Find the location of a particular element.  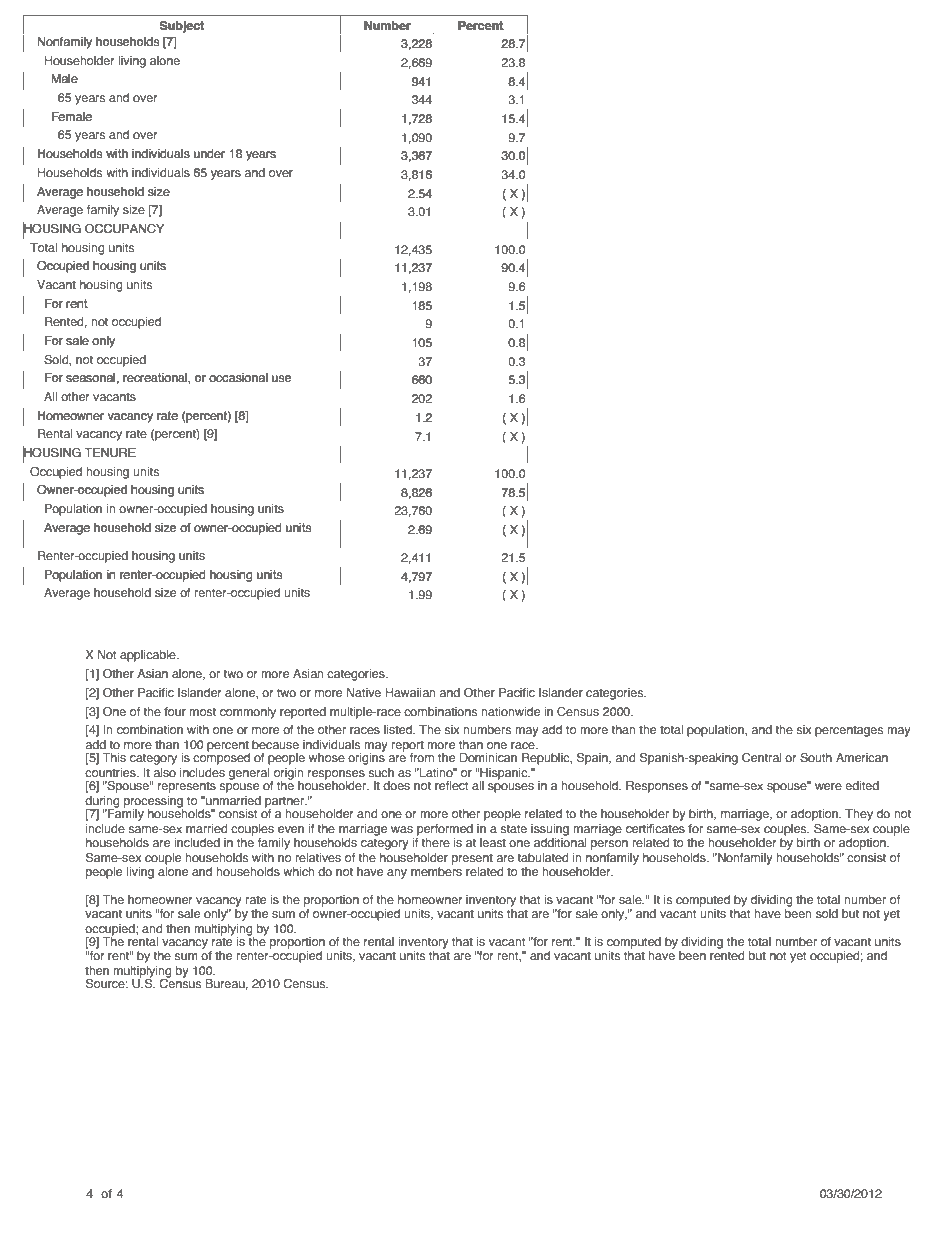

OCCUPANCY is located at coordinates (124, 228).
